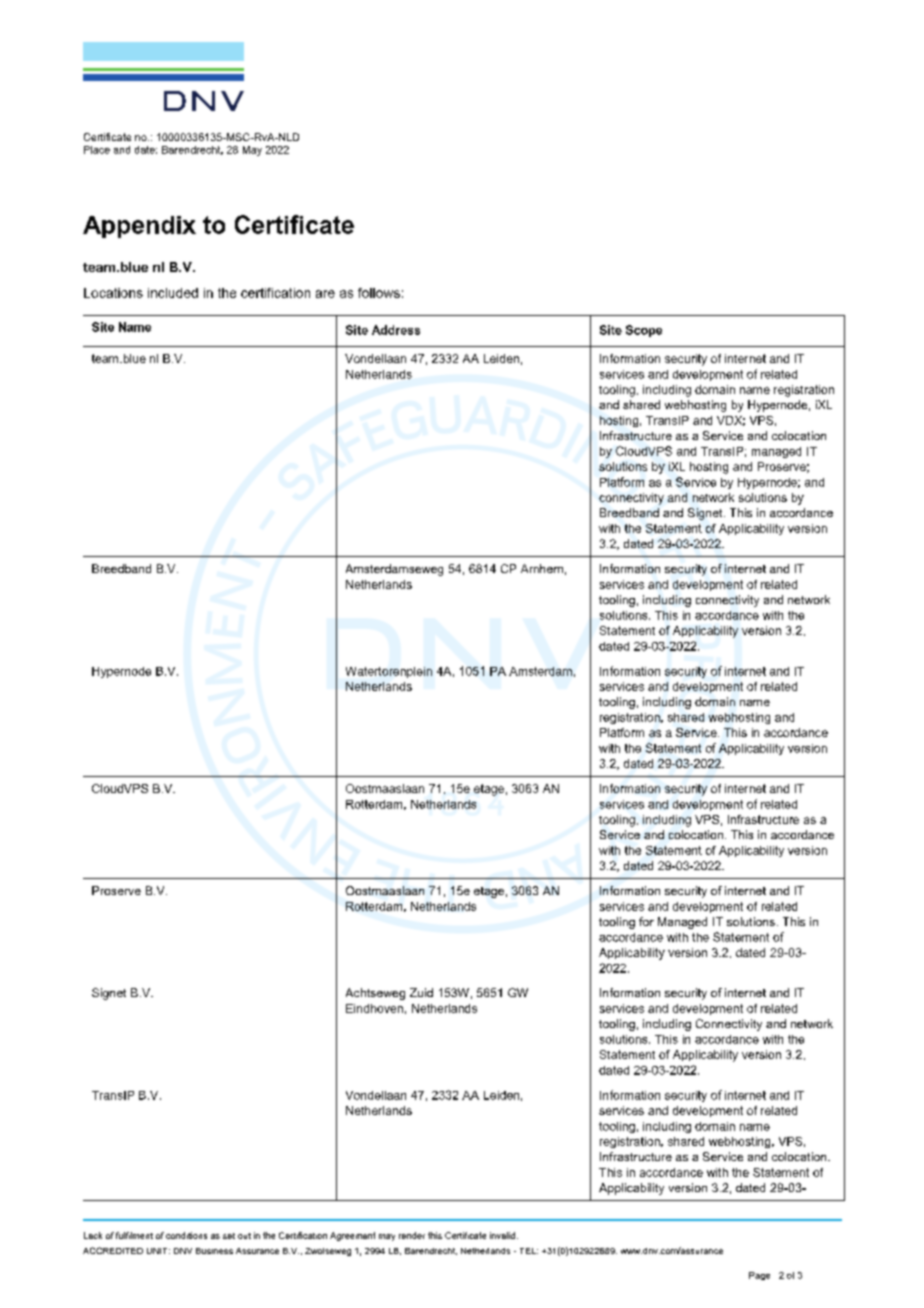 Image resolution: width=924 pixels, height=1308 pixels. Describe the element at coordinates (186, 1235) in the image. I see `conditions` at that location.
